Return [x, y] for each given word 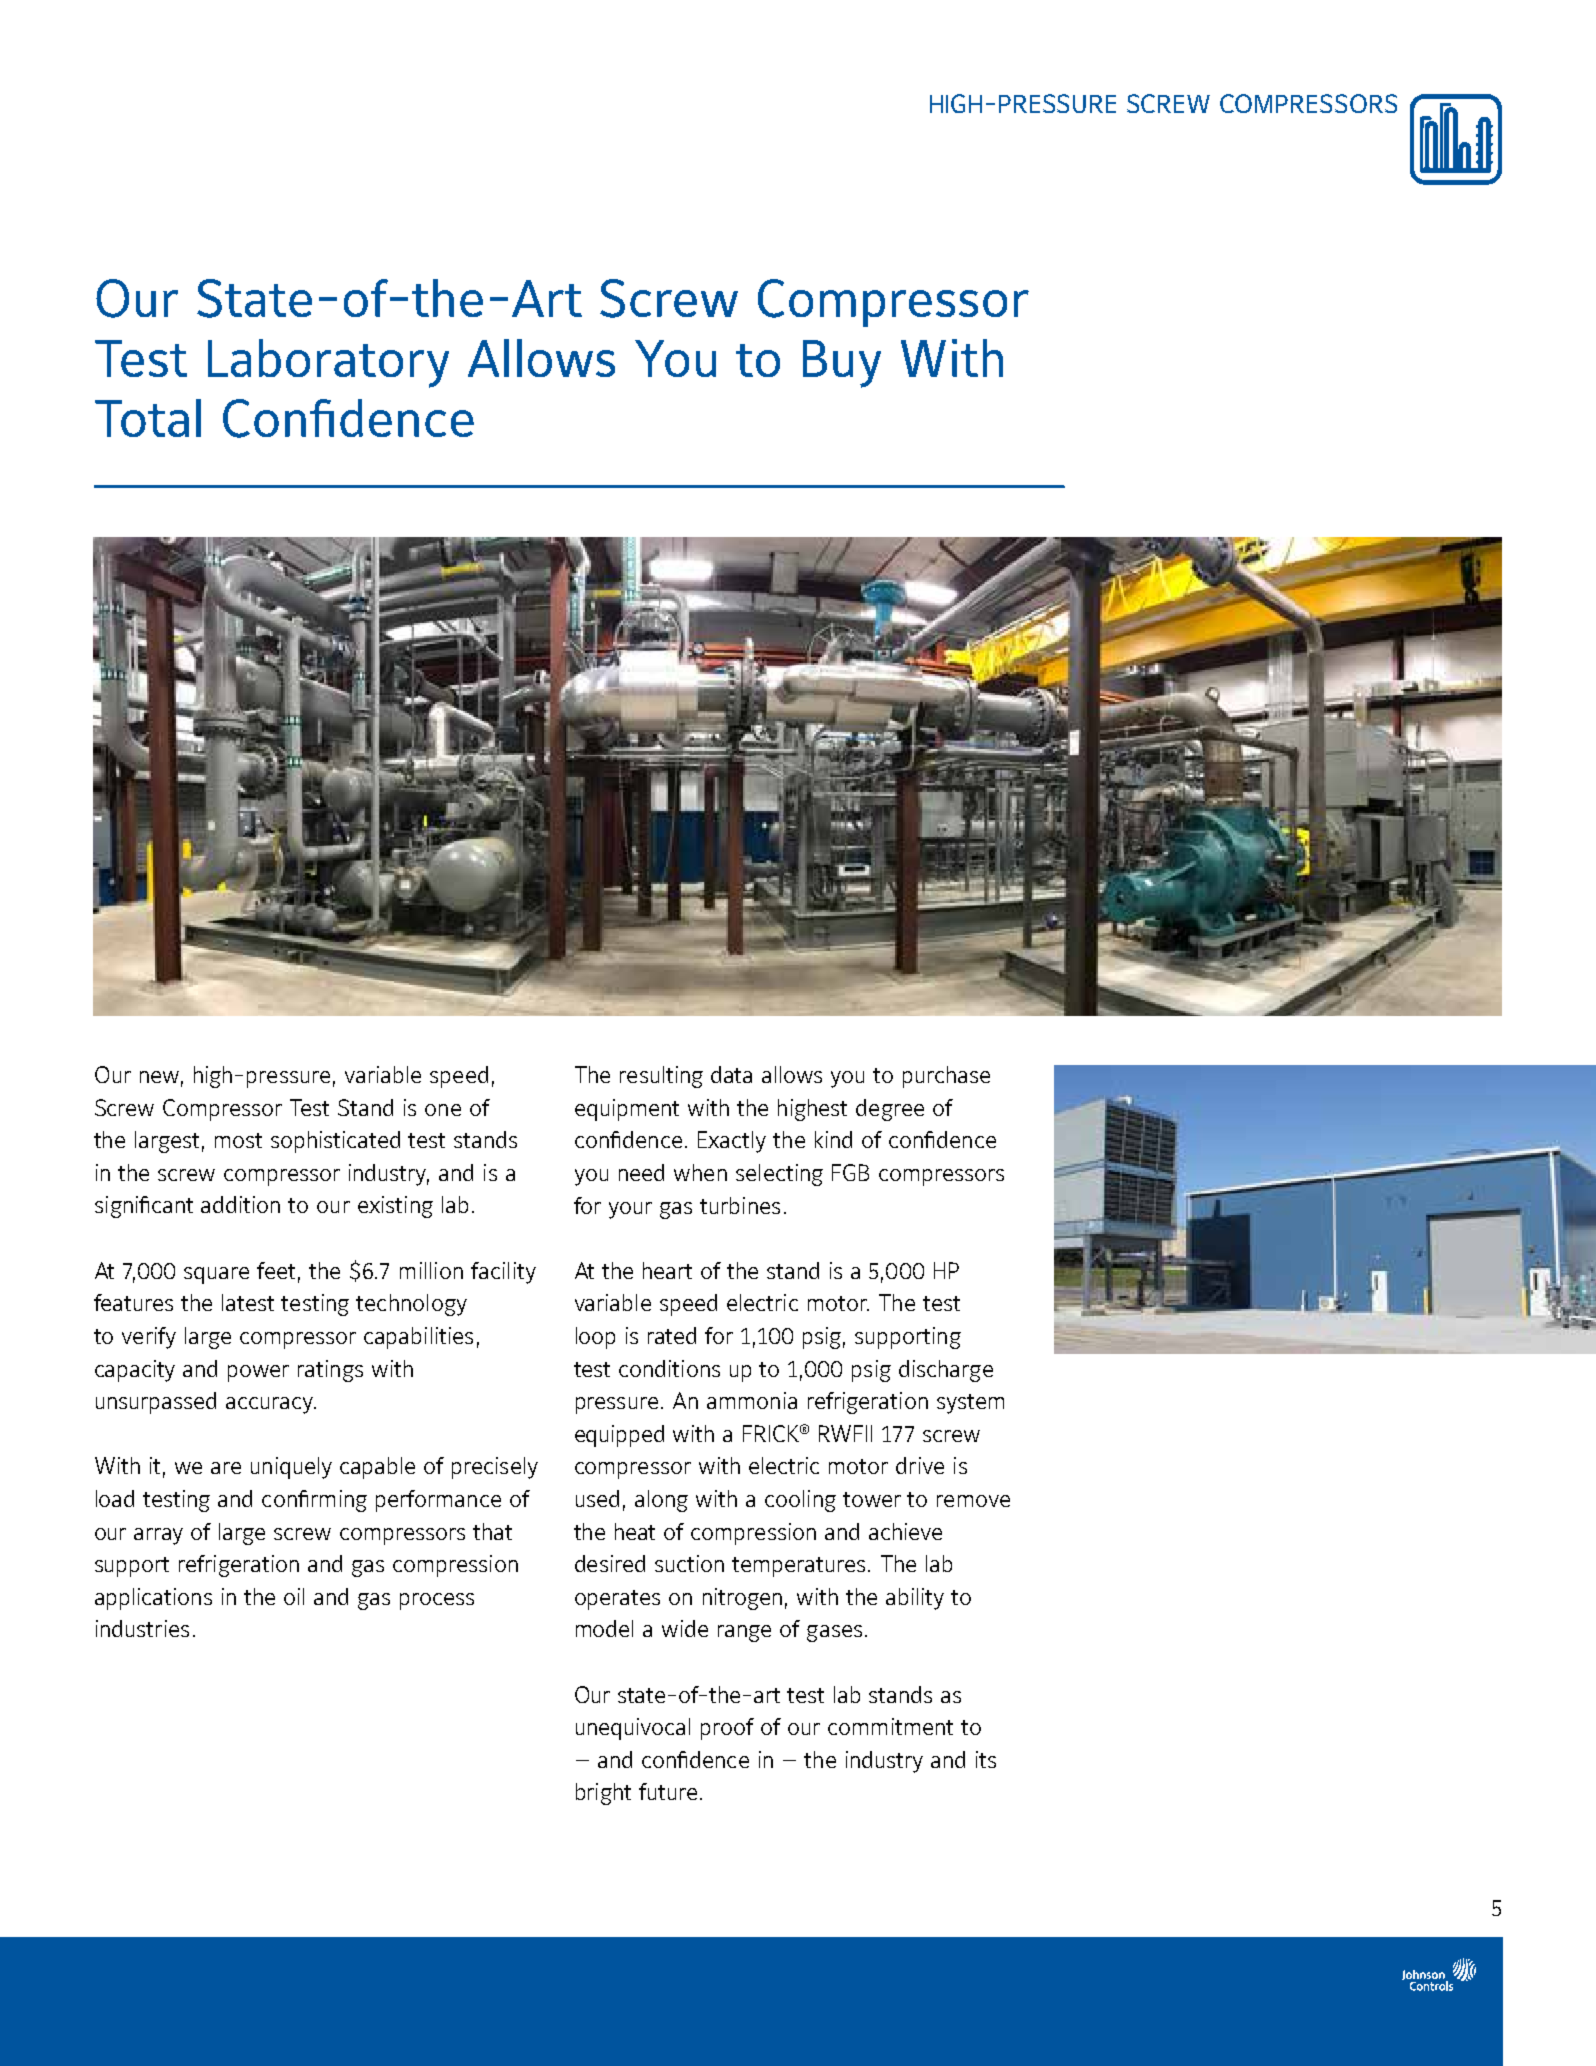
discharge [946, 1371]
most [238, 1140]
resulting [661, 1077]
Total [148, 418]
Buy [842, 364]
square [216, 1275]
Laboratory [328, 363]
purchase [946, 1077]
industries [142, 1628]
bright [603, 1794]
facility [503, 1273]
